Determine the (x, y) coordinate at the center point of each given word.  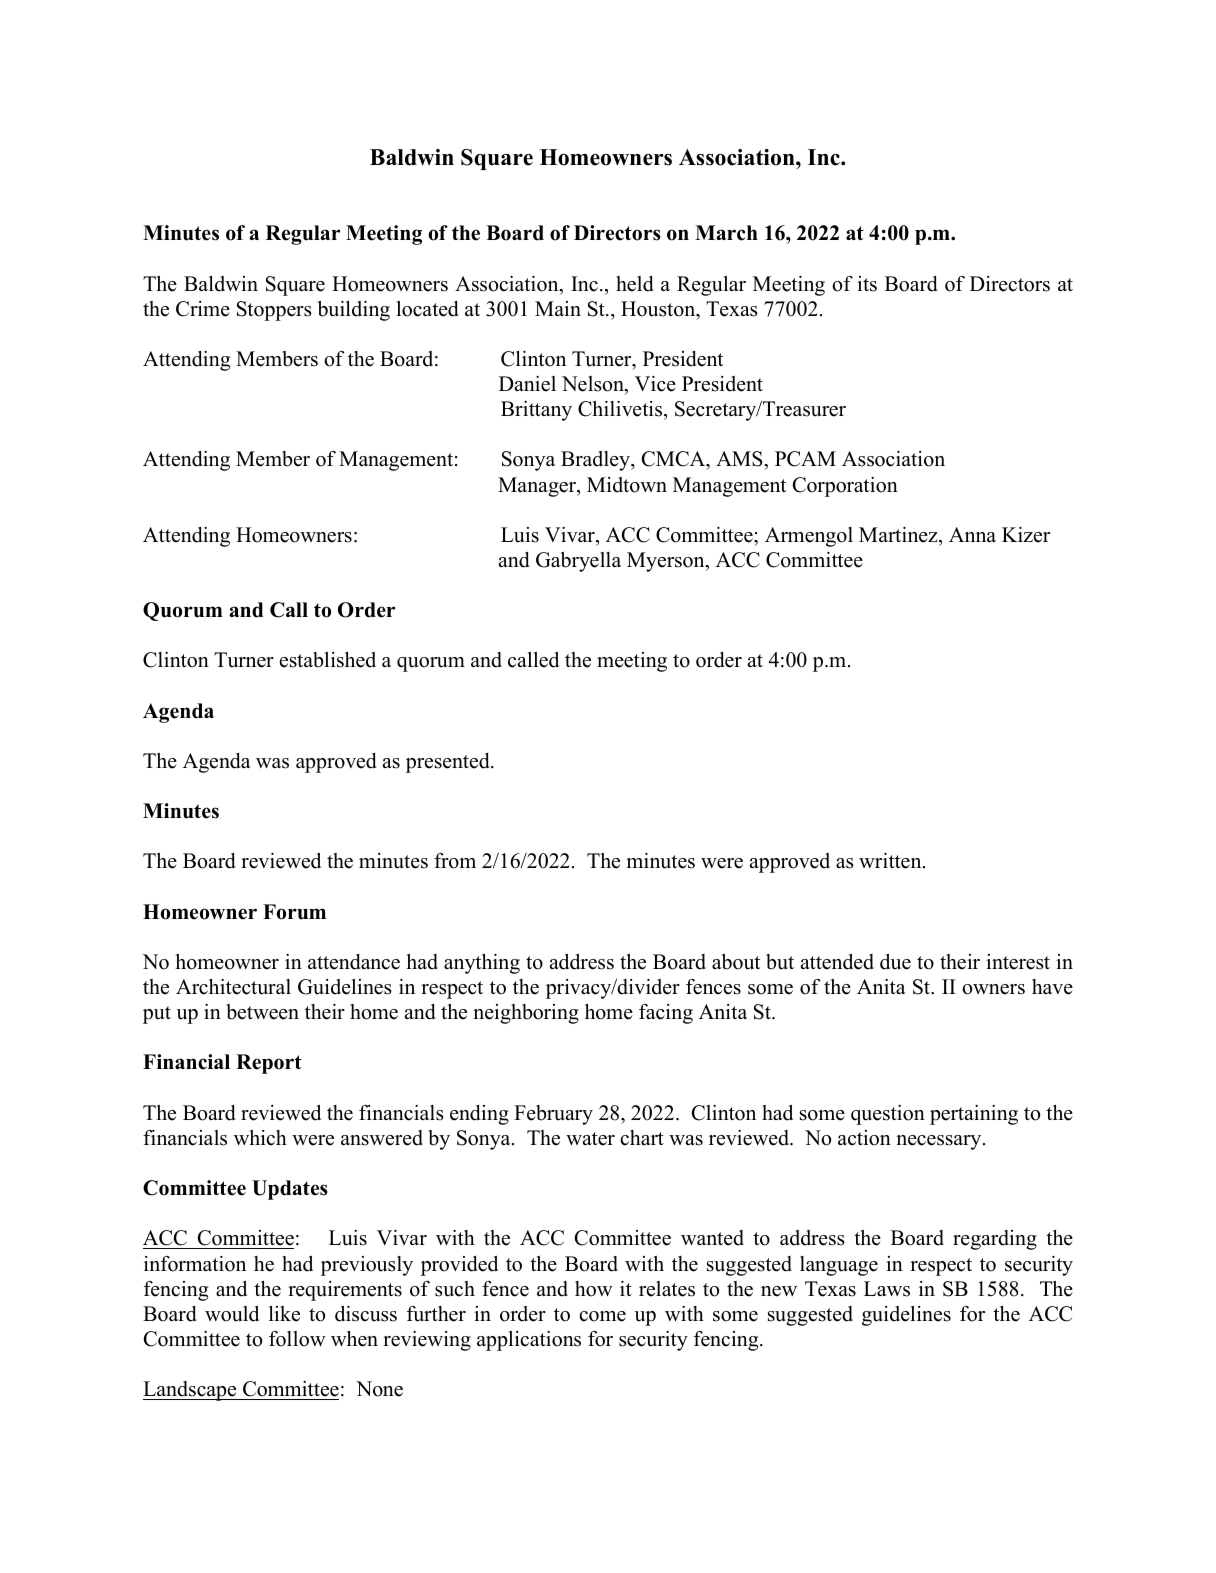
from (455, 861)
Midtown (627, 485)
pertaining (974, 1115)
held (635, 284)
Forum (294, 912)
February (553, 1115)
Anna (972, 534)
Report (269, 1064)
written (891, 861)
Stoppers (274, 311)
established (328, 660)
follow (297, 1339)
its (867, 284)
